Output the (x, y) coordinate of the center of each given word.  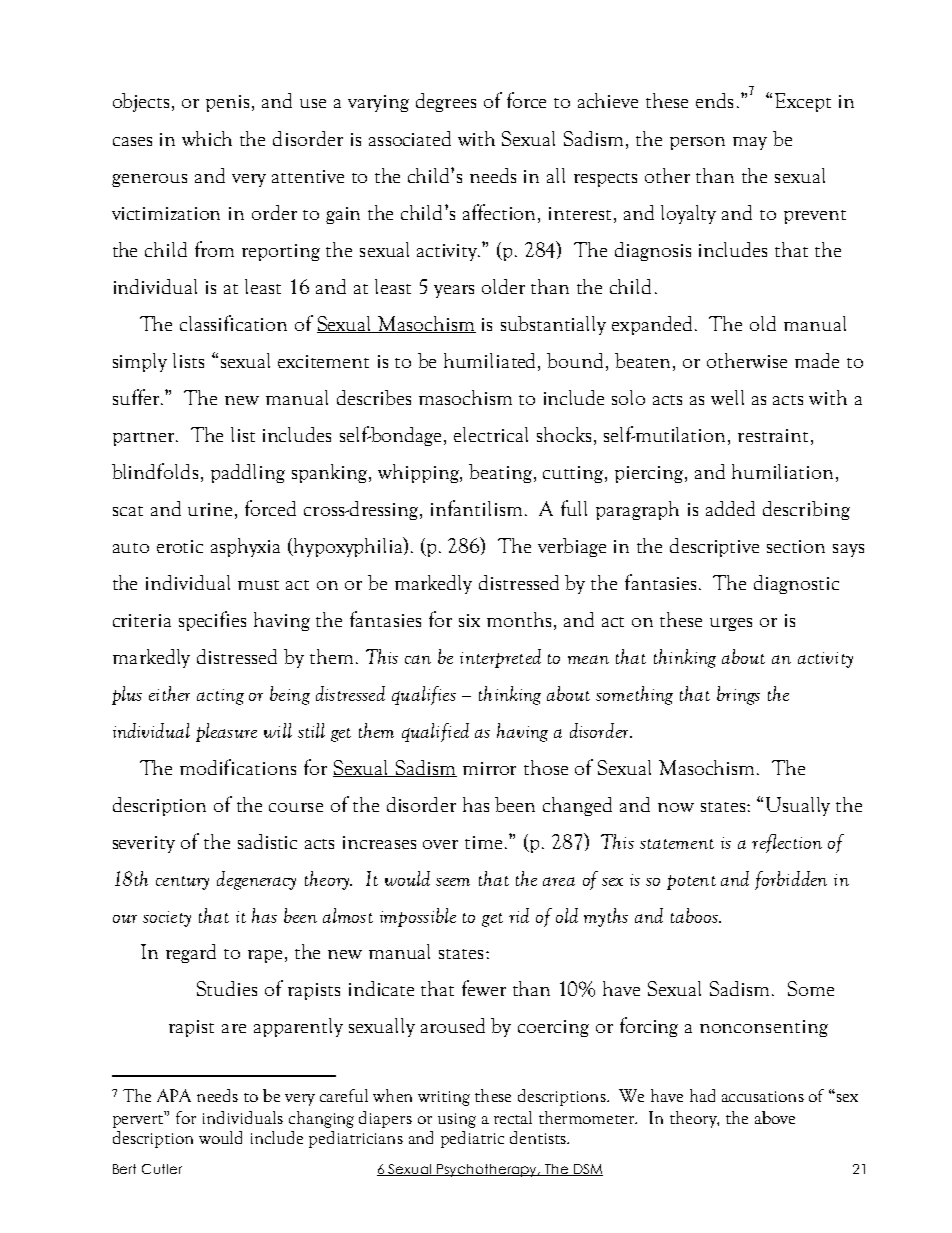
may (750, 143)
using (457, 1120)
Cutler (162, 1169)
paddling (248, 473)
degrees (446, 102)
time (485, 842)
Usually (798, 806)
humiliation (782, 471)
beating (502, 473)
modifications (238, 767)
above (775, 1117)
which (207, 138)
